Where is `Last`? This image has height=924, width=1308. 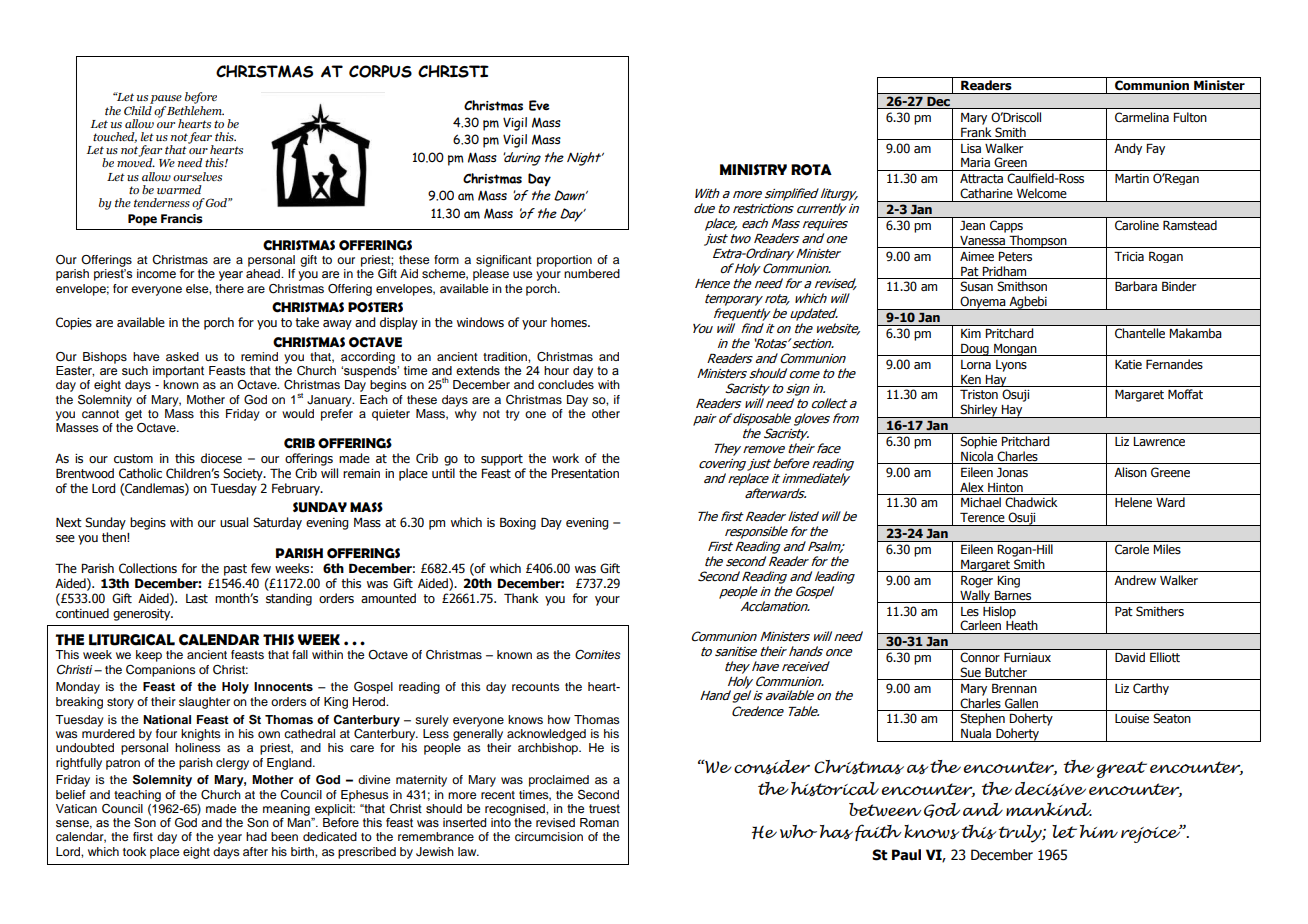 Last is located at coordinates (197, 598).
